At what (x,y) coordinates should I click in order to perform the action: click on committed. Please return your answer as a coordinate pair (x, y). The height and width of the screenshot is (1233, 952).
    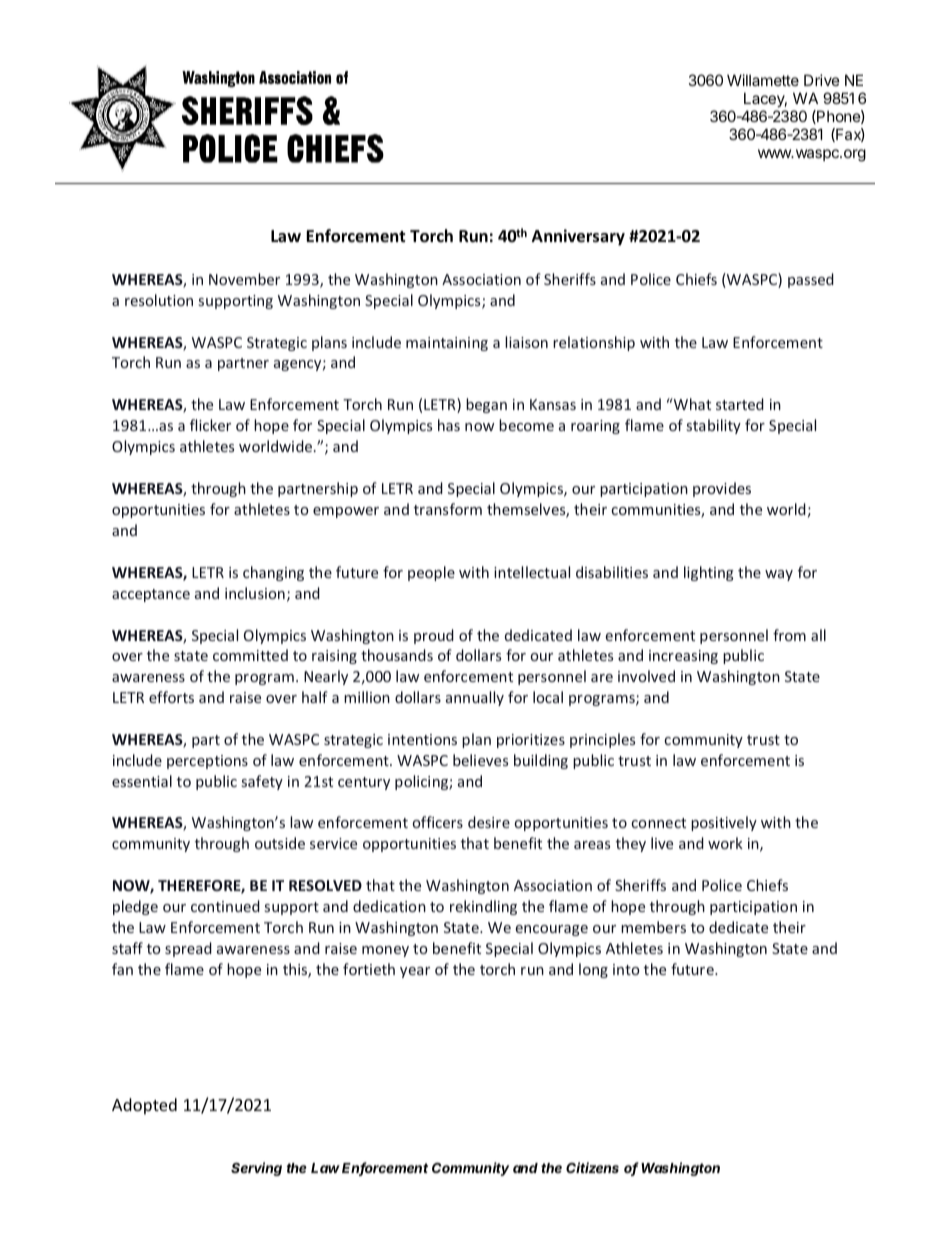
    Looking at the image, I should click on (250, 655).
